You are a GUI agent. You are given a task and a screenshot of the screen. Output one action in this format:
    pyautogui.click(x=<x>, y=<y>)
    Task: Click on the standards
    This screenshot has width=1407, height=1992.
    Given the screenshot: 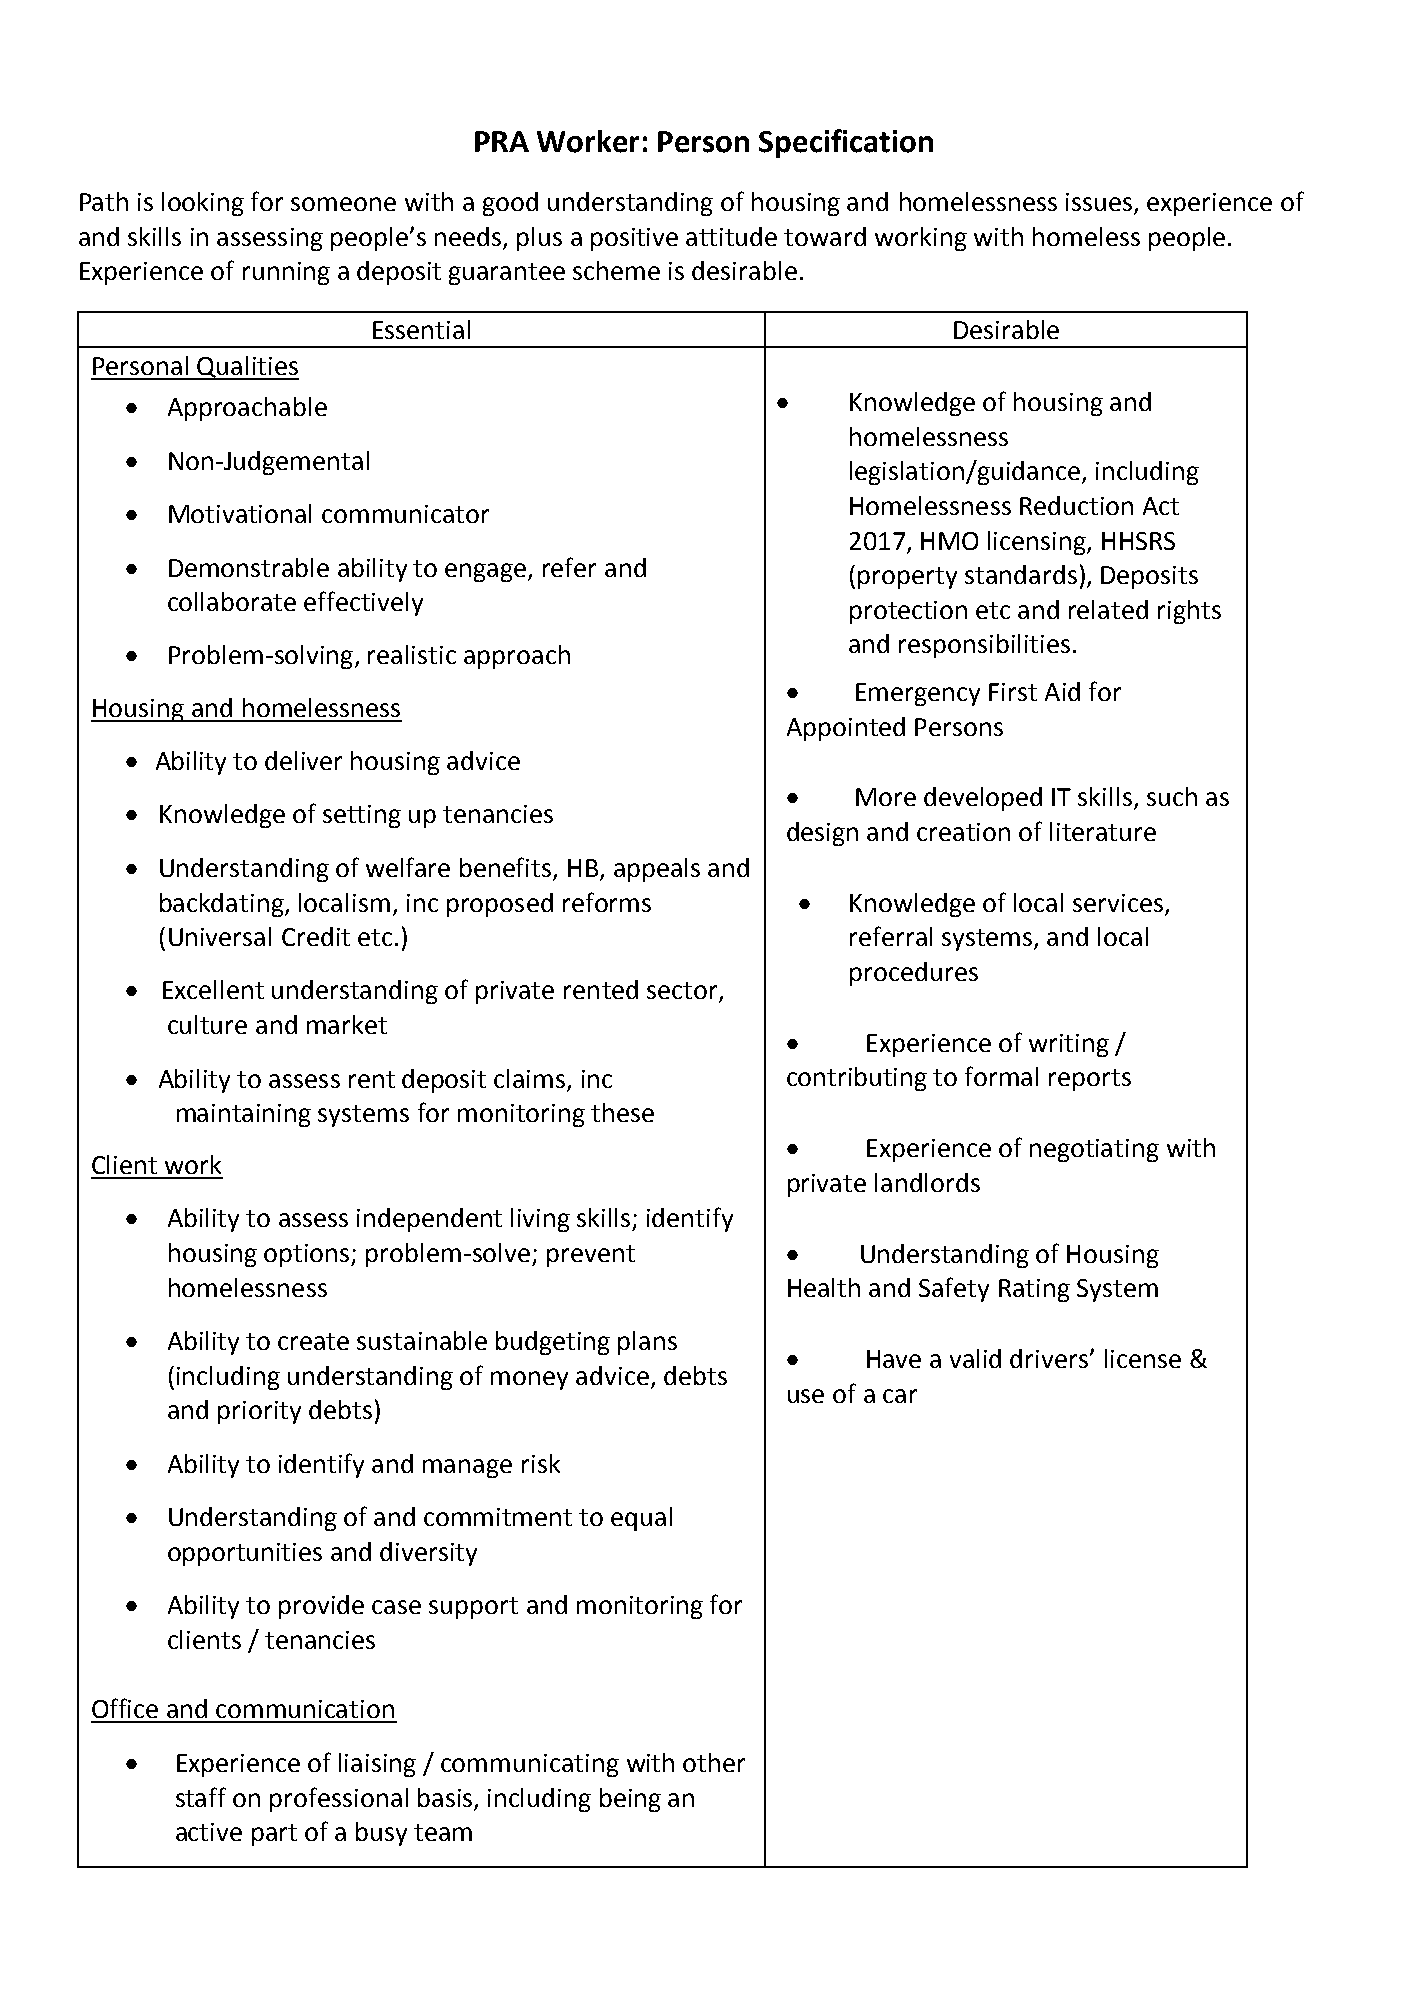 What is the action you would take?
    pyautogui.click(x=1021, y=574)
